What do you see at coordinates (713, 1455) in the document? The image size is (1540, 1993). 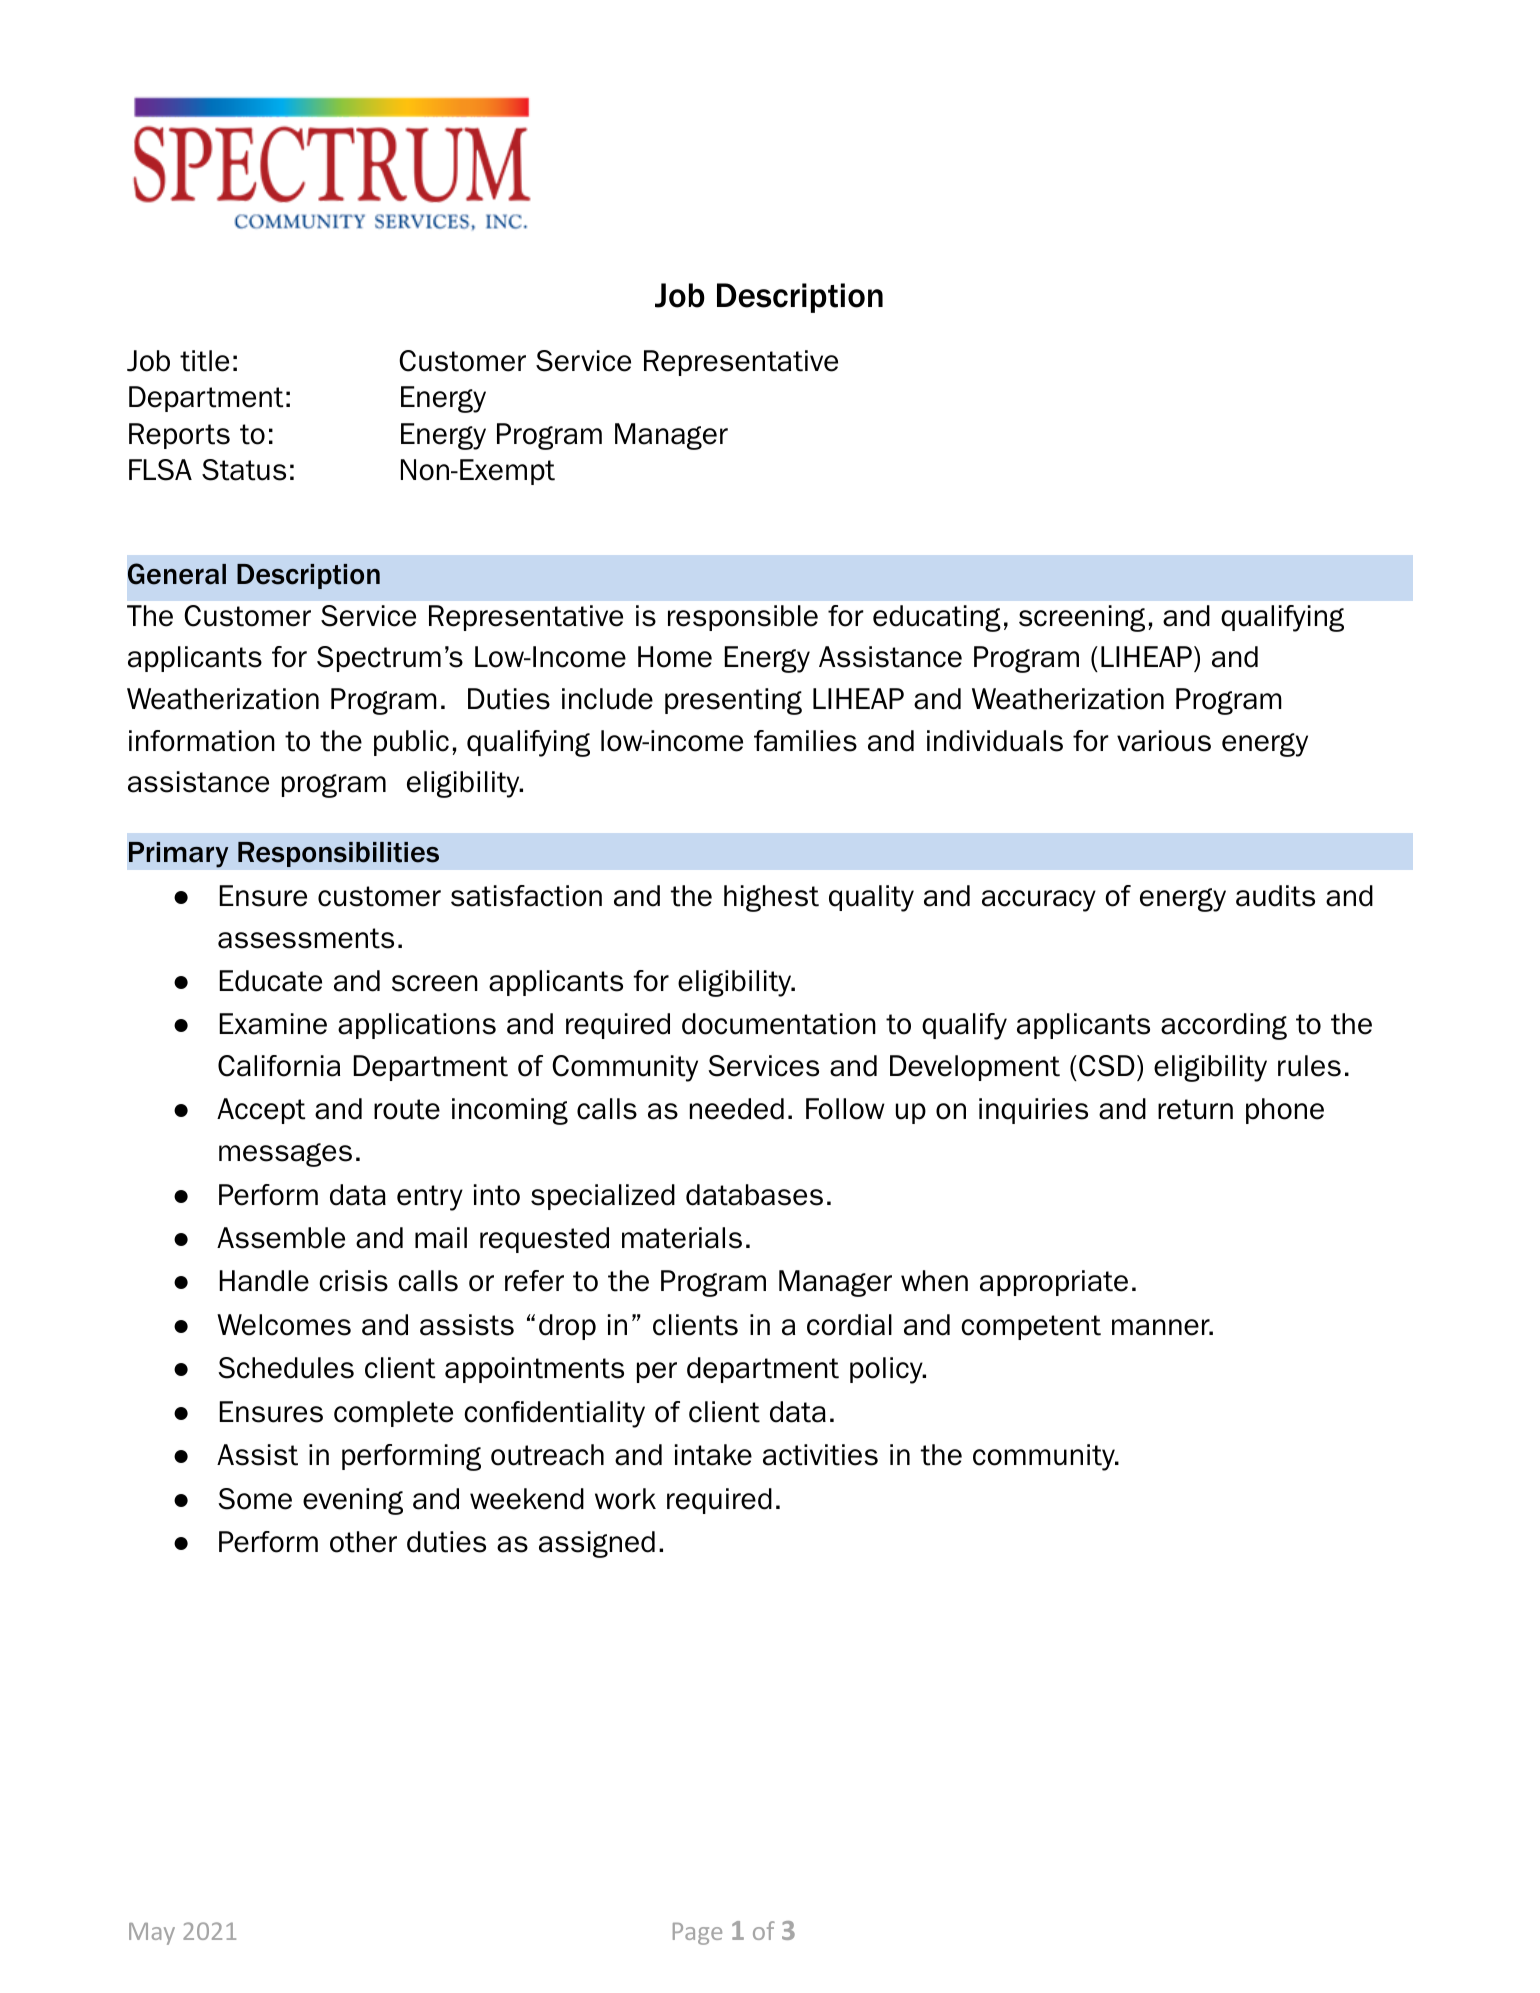 I see `intake` at bounding box center [713, 1455].
